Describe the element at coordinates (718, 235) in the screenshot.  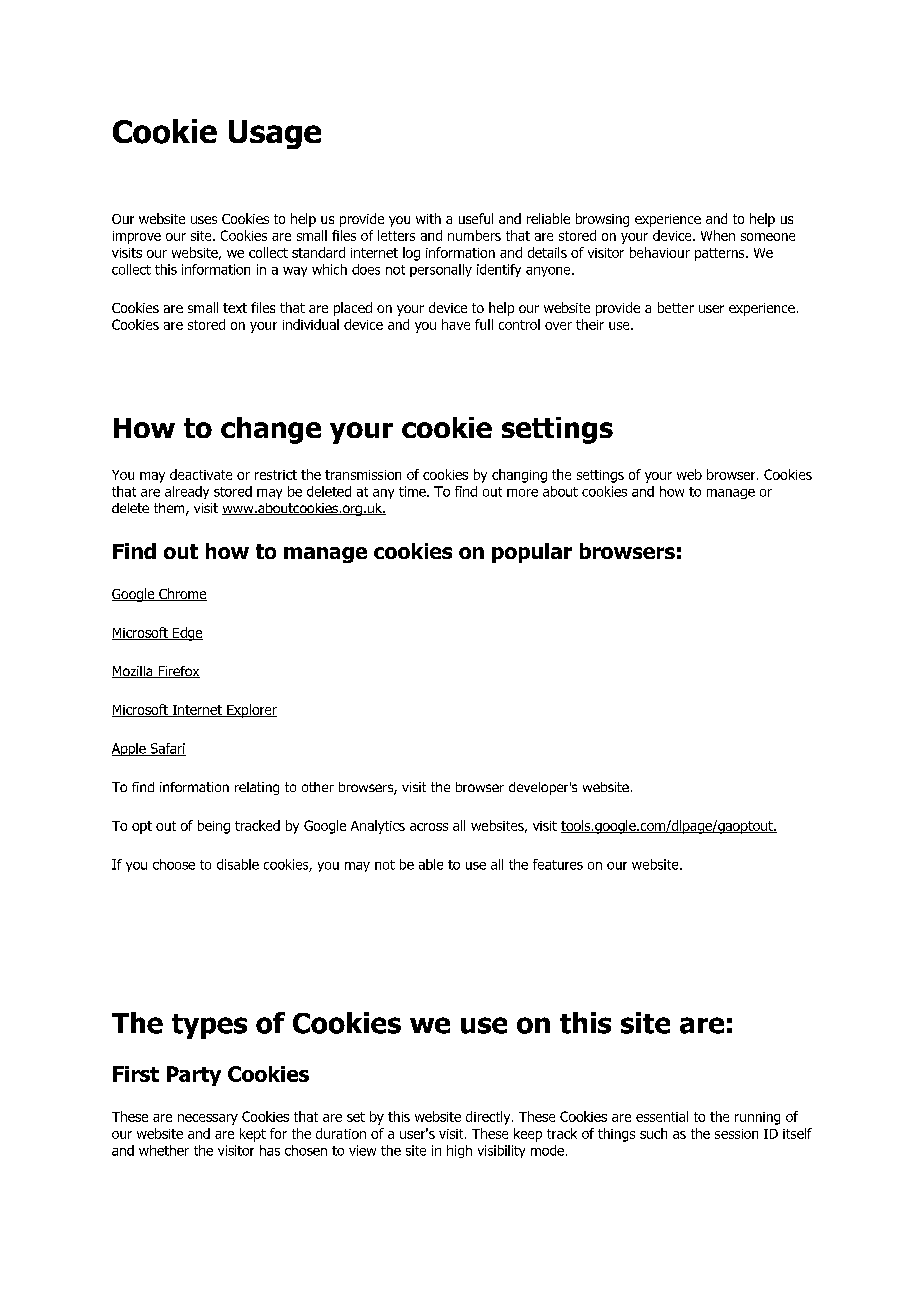
I see `When` at that location.
